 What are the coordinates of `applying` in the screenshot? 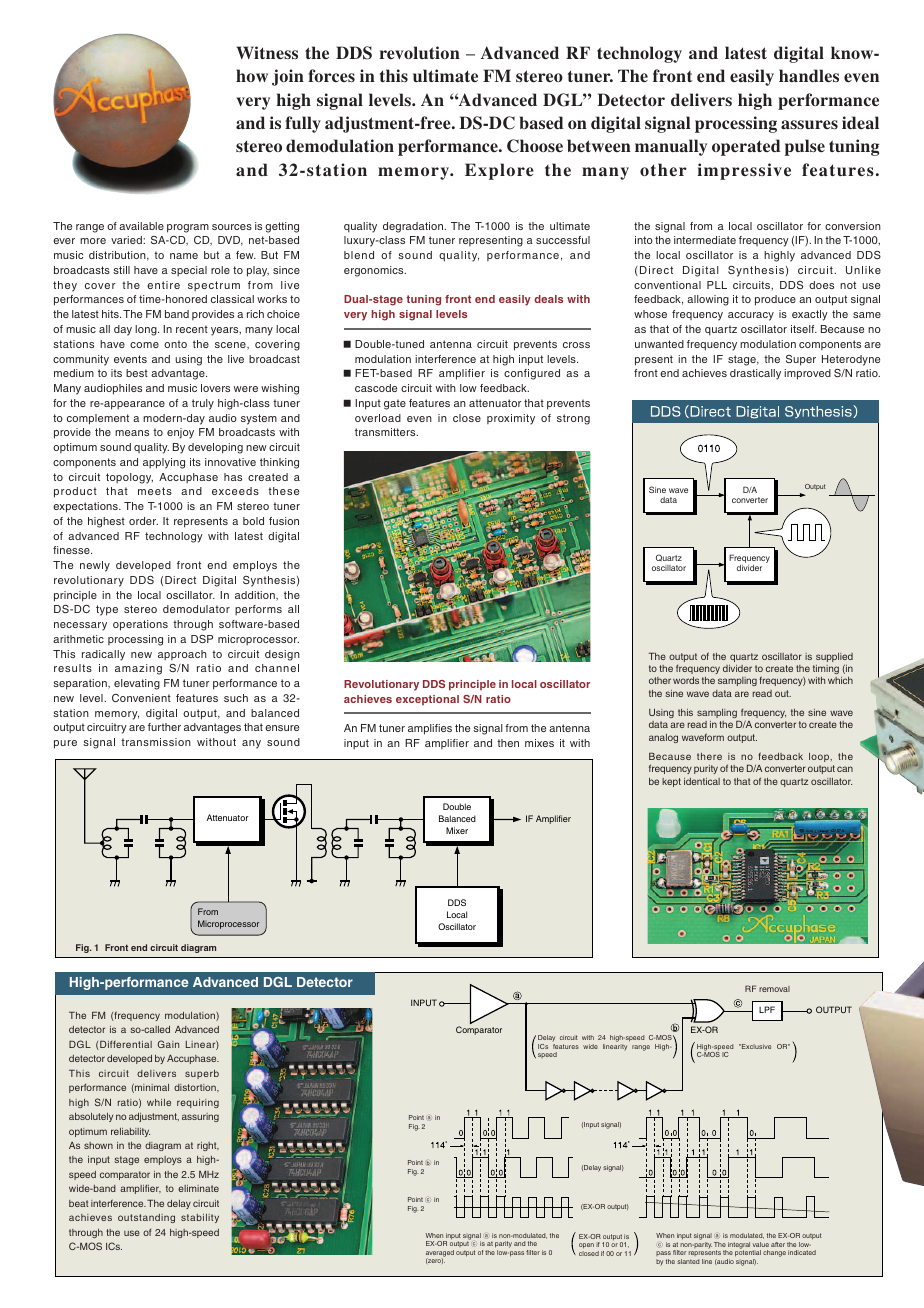 It's located at (164, 463).
